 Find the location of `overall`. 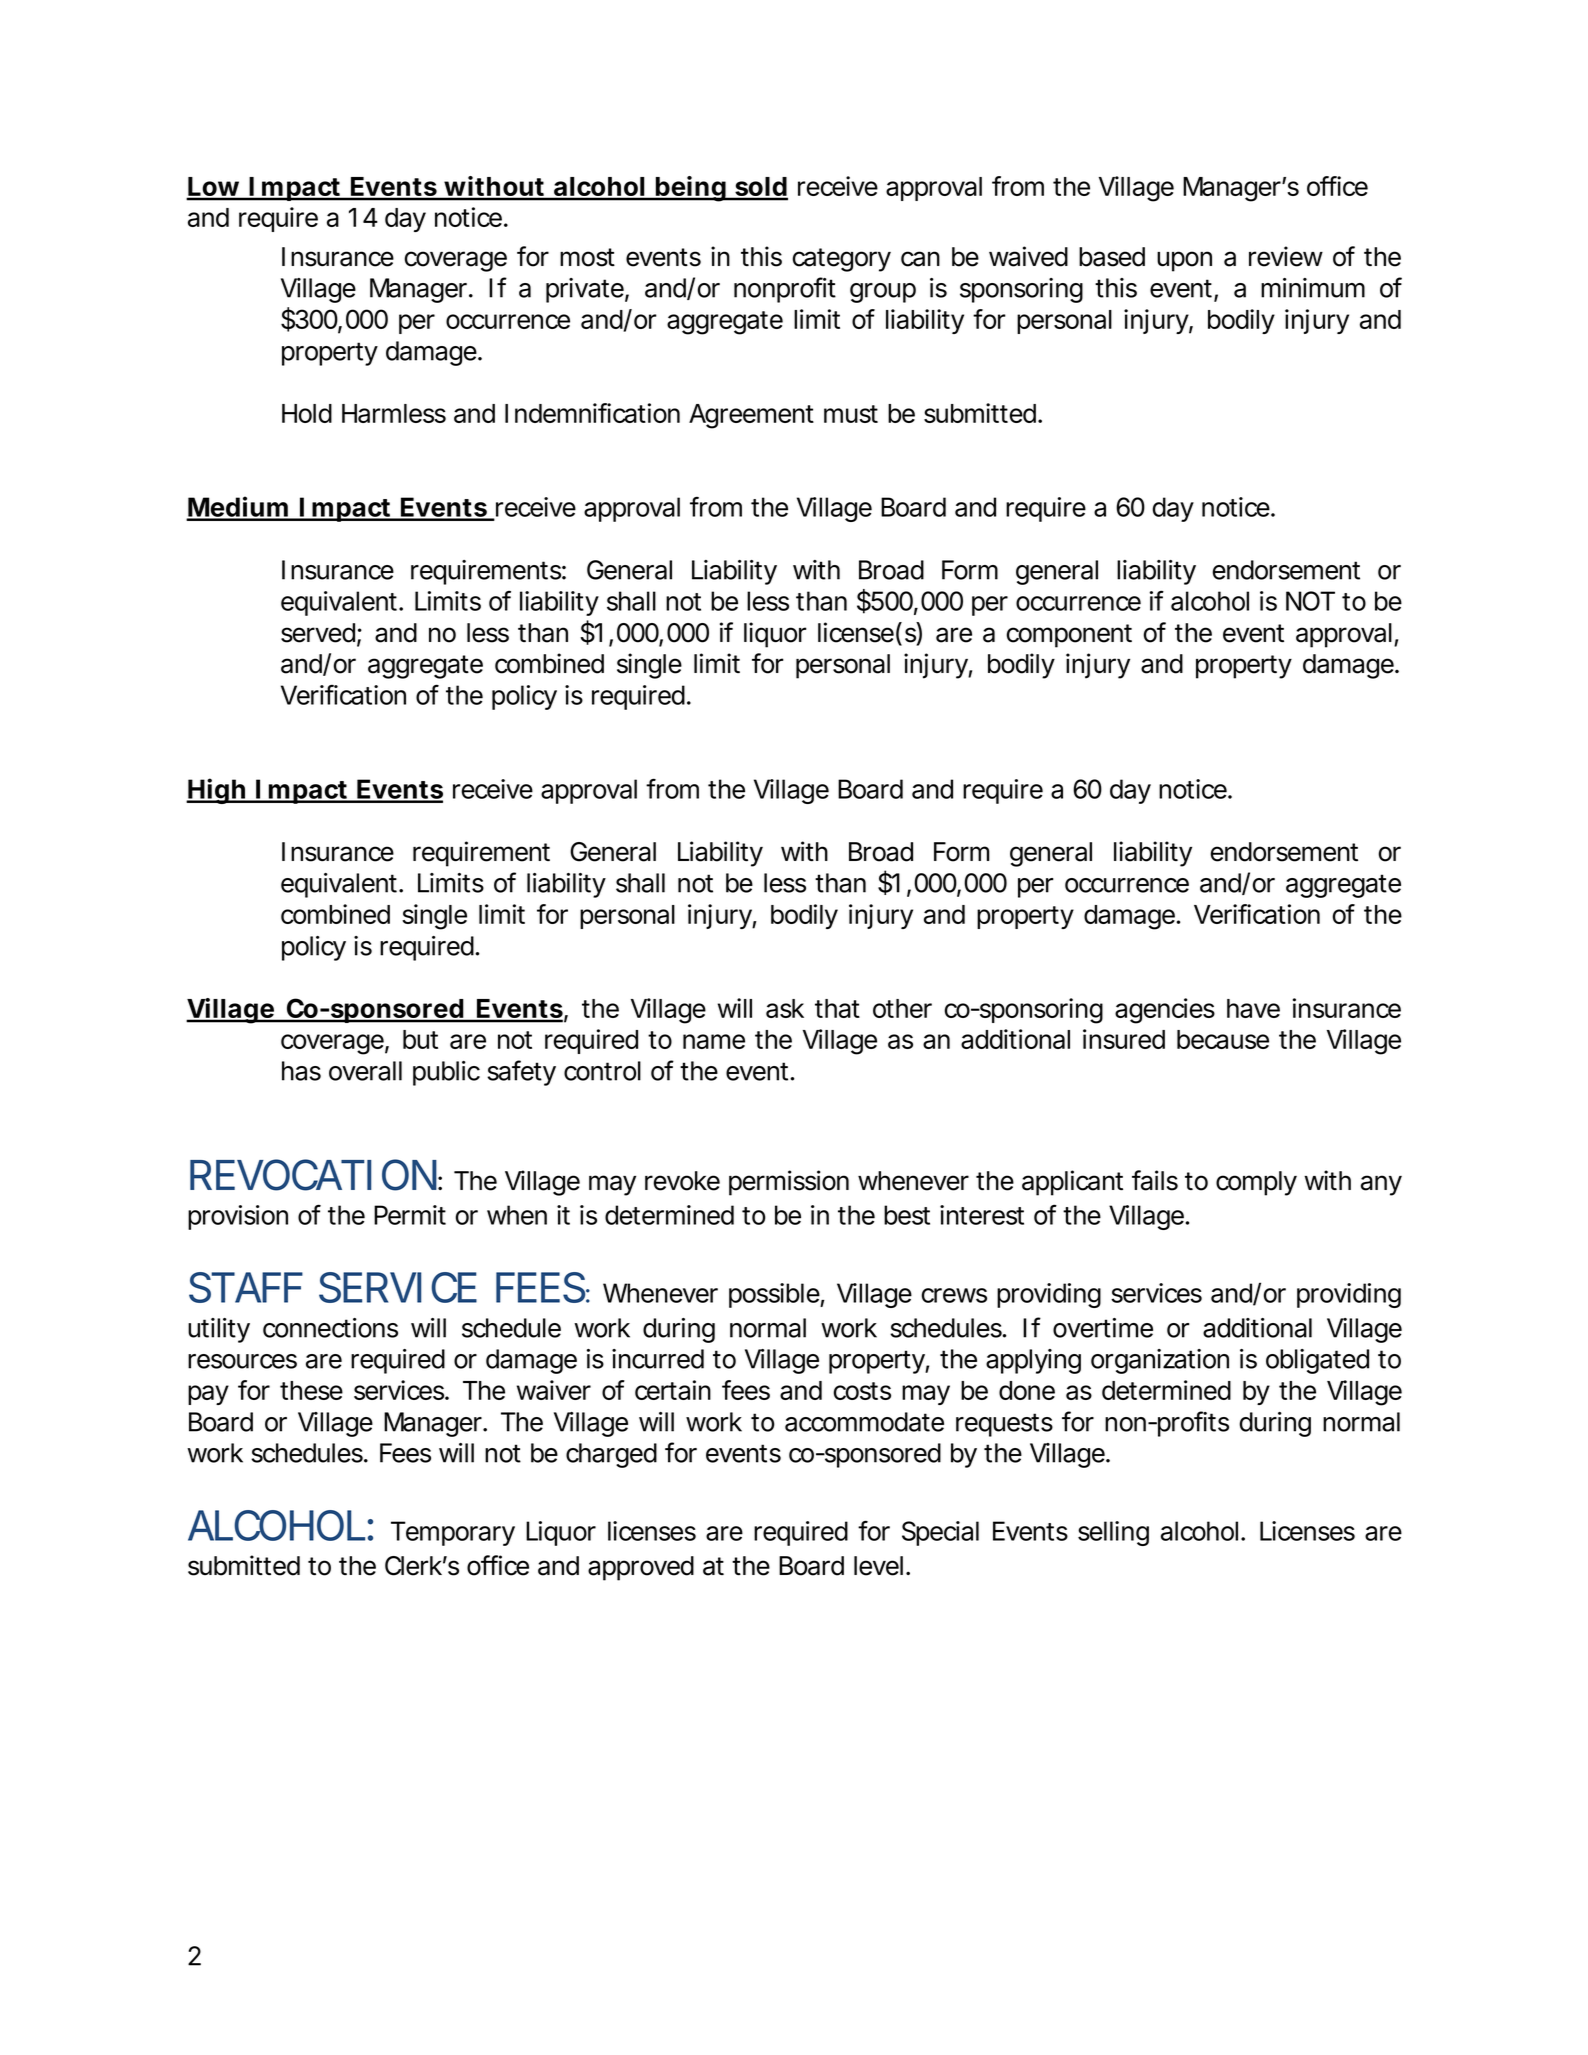

overall is located at coordinates (365, 1071).
